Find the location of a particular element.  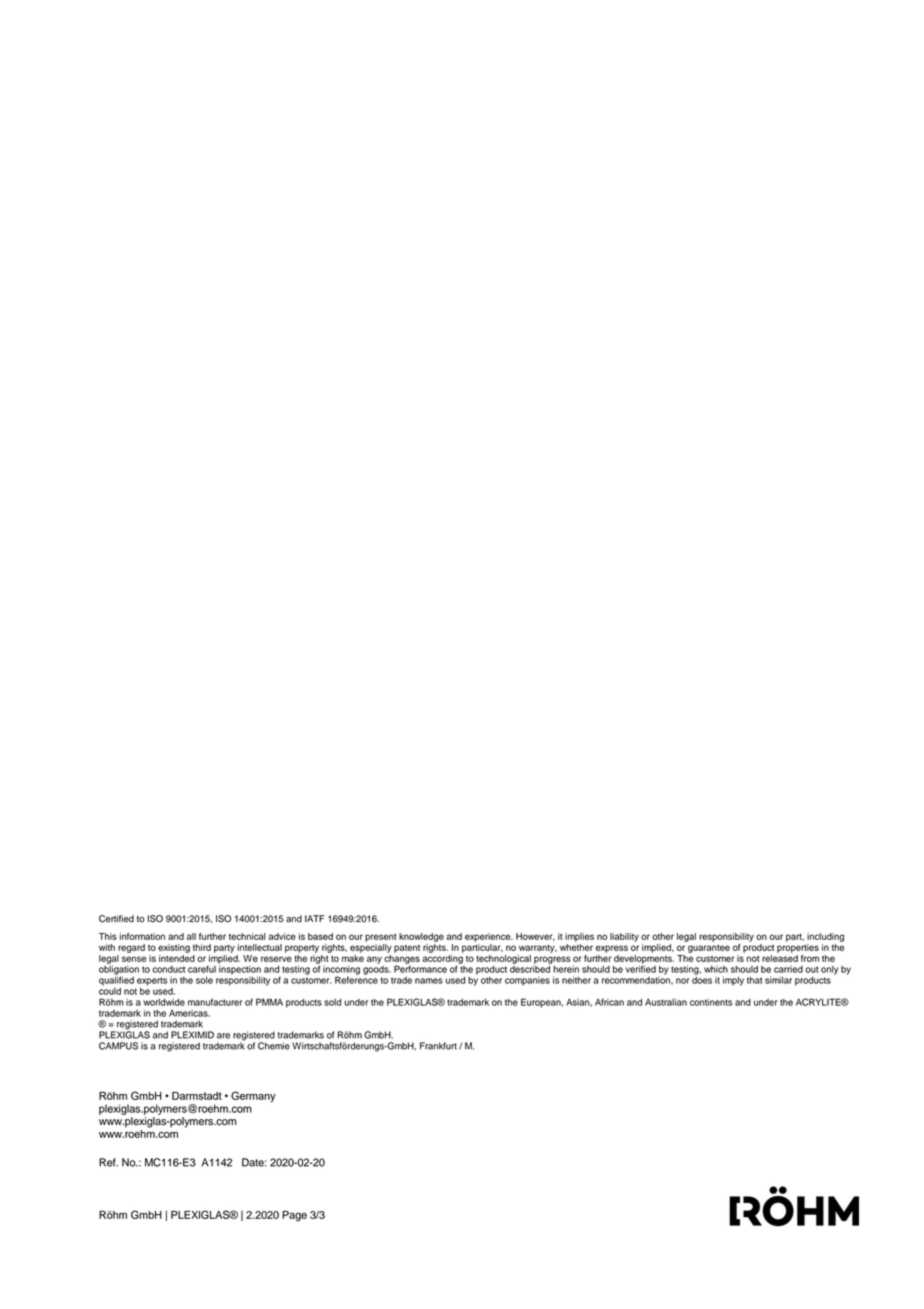

Darmstadt is located at coordinates (197, 1096).
